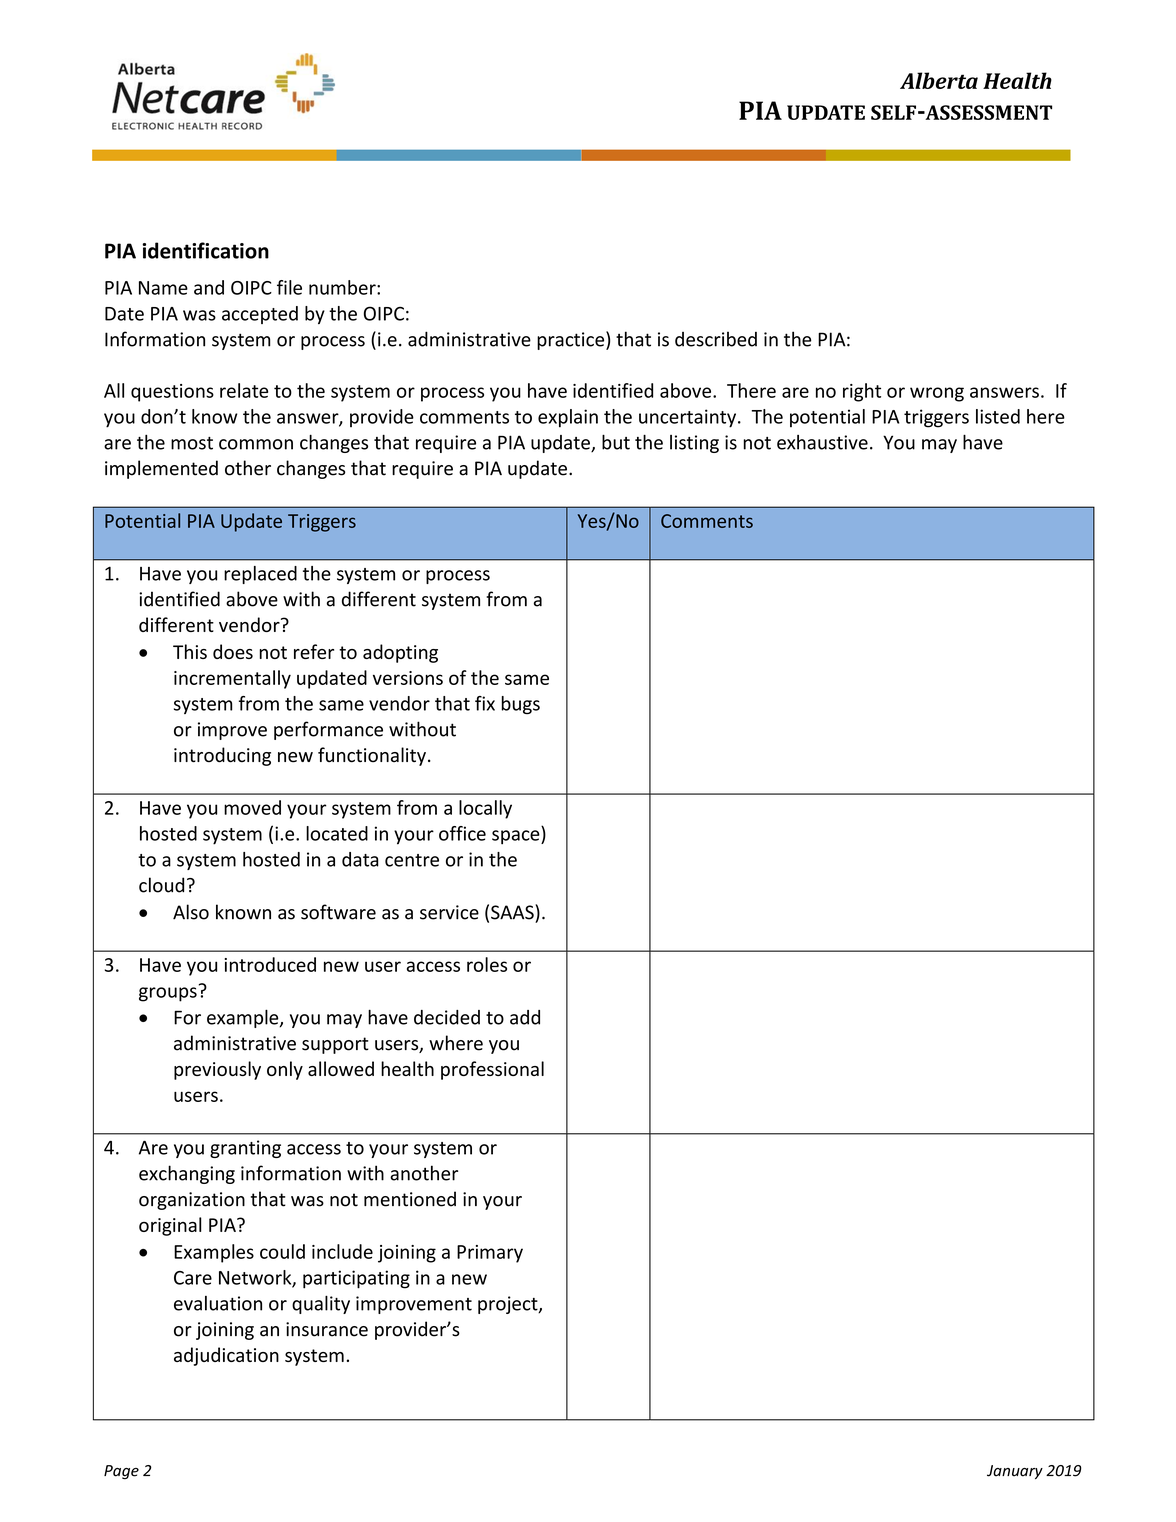 The height and width of the page is (1522, 1176). I want to click on bugs, so click(520, 705).
